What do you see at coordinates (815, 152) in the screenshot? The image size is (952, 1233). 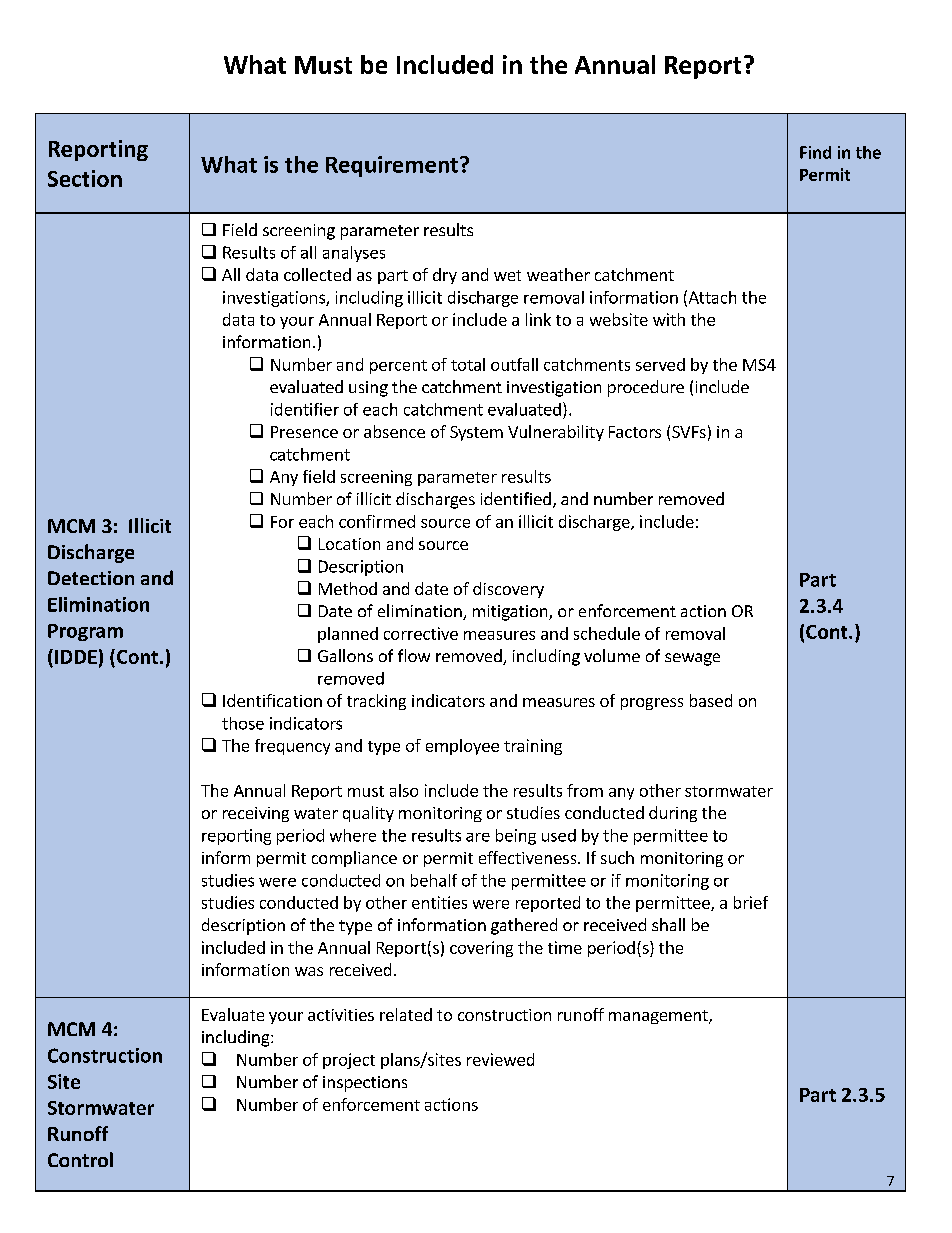 I see `Find` at bounding box center [815, 152].
